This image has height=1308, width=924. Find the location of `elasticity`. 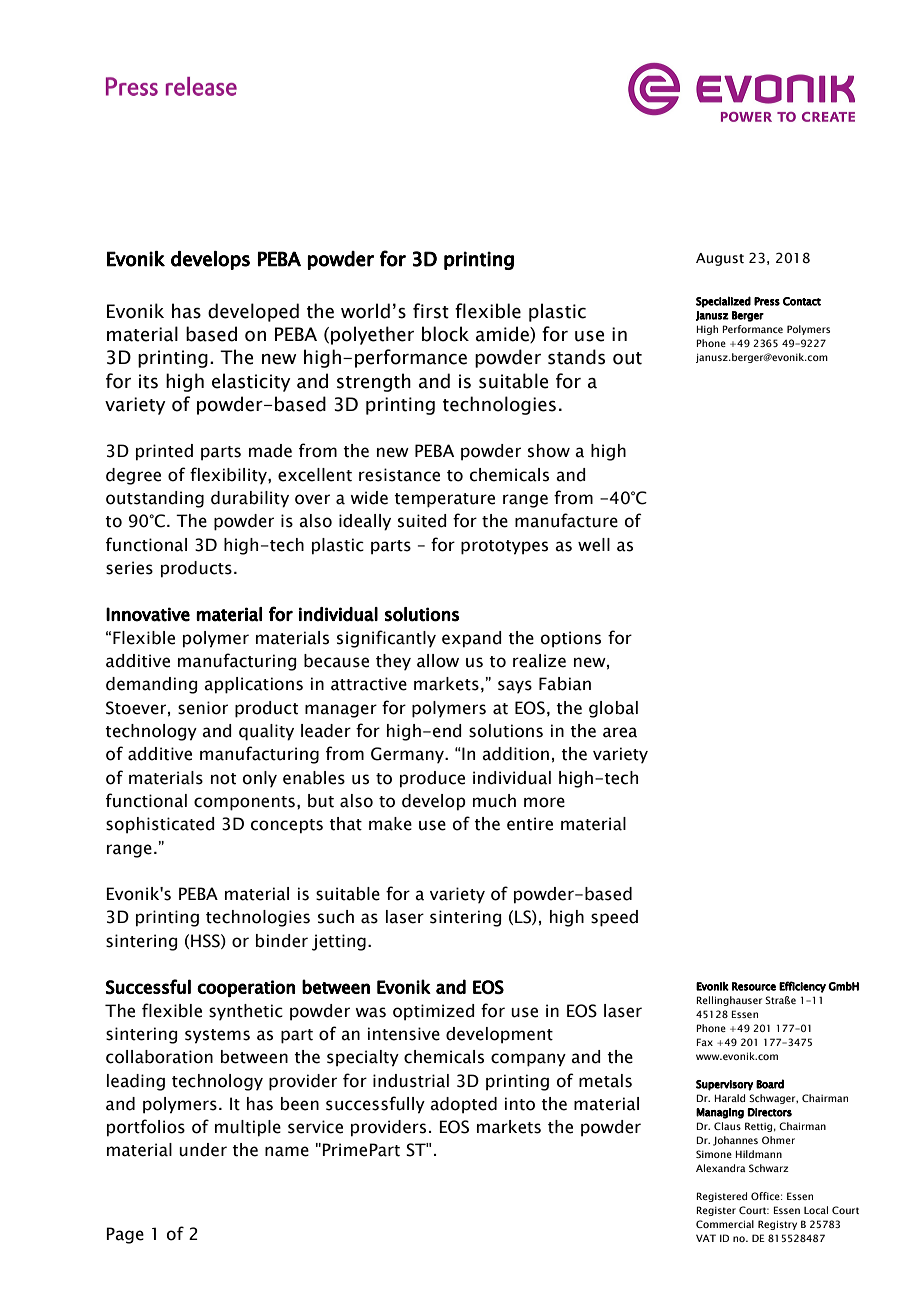

elasticity is located at coordinates (251, 382).
